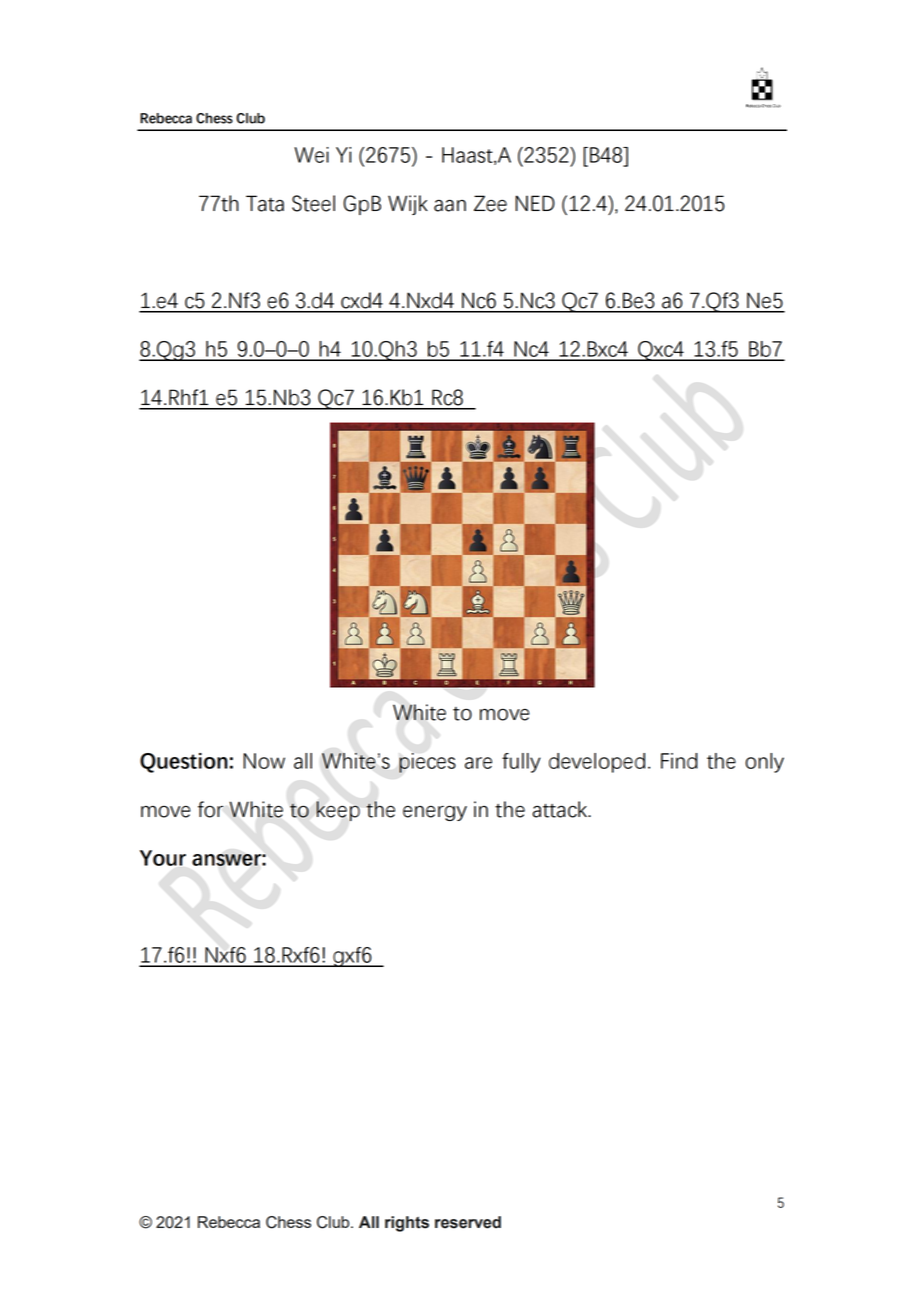 This document has height=1308, width=924. What do you see at coordinates (435, 813) in the document?
I see `energy` at bounding box center [435, 813].
